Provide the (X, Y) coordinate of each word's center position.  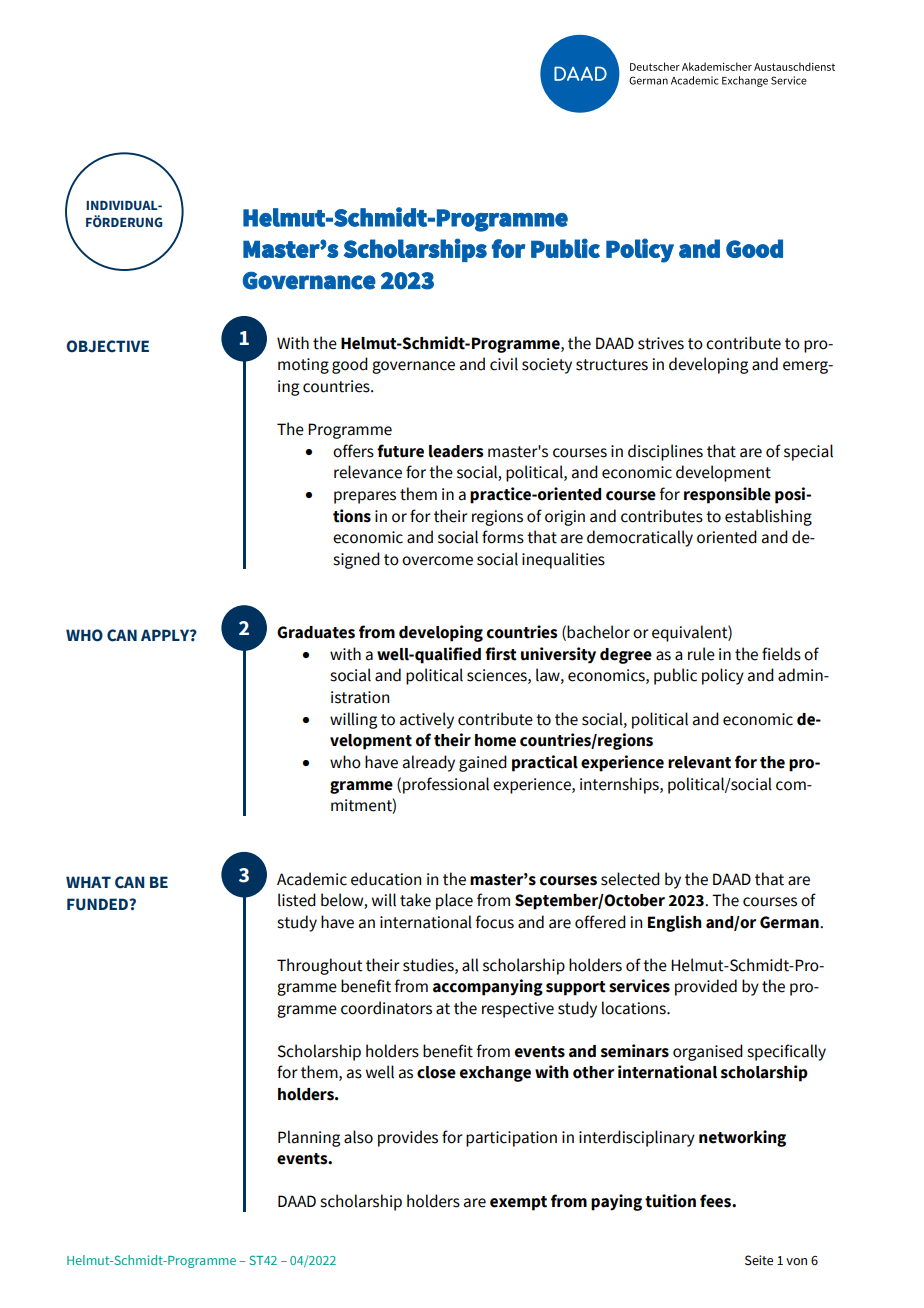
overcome (437, 561)
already (429, 763)
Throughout (320, 966)
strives (661, 343)
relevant (699, 762)
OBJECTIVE (107, 346)
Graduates (316, 632)
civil (504, 364)
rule (701, 654)
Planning (309, 1138)
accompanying (488, 987)
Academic (312, 879)
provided (706, 987)
